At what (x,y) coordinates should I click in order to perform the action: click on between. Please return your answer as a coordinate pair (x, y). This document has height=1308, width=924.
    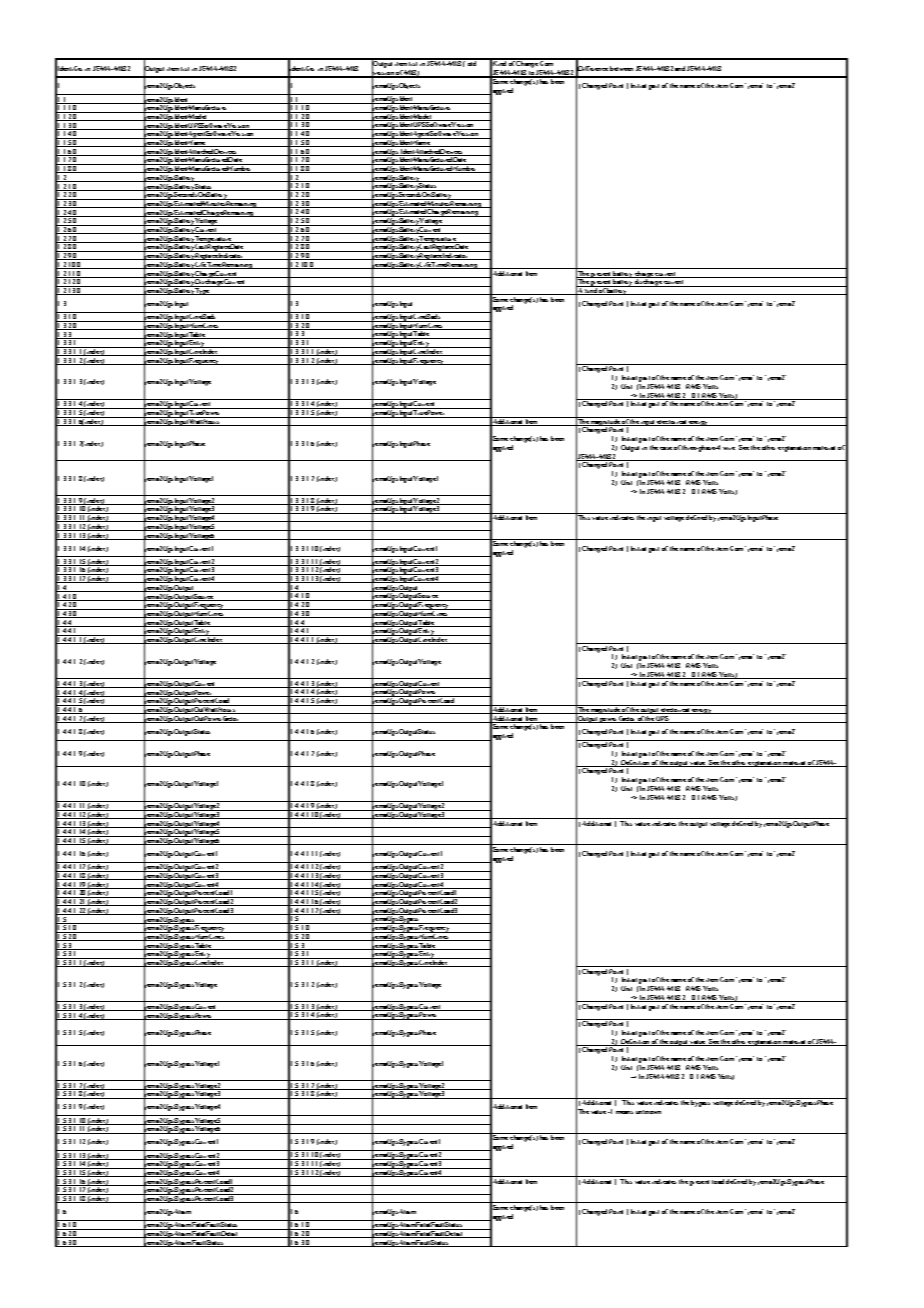
    Looking at the image, I should click on (621, 68).
